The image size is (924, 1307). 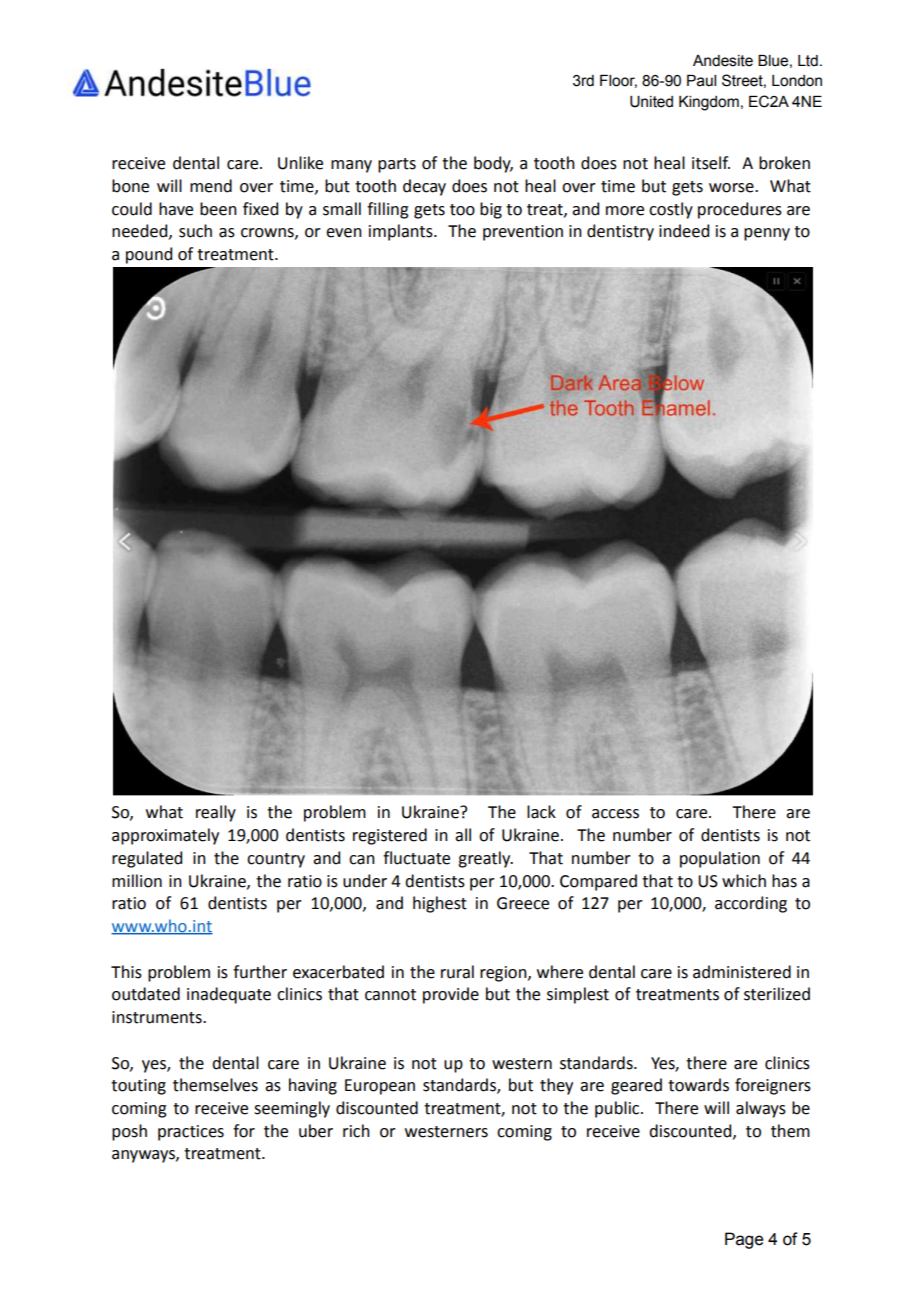 What do you see at coordinates (149, 255) in the screenshot?
I see `pound` at bounding box center [149, 255].
